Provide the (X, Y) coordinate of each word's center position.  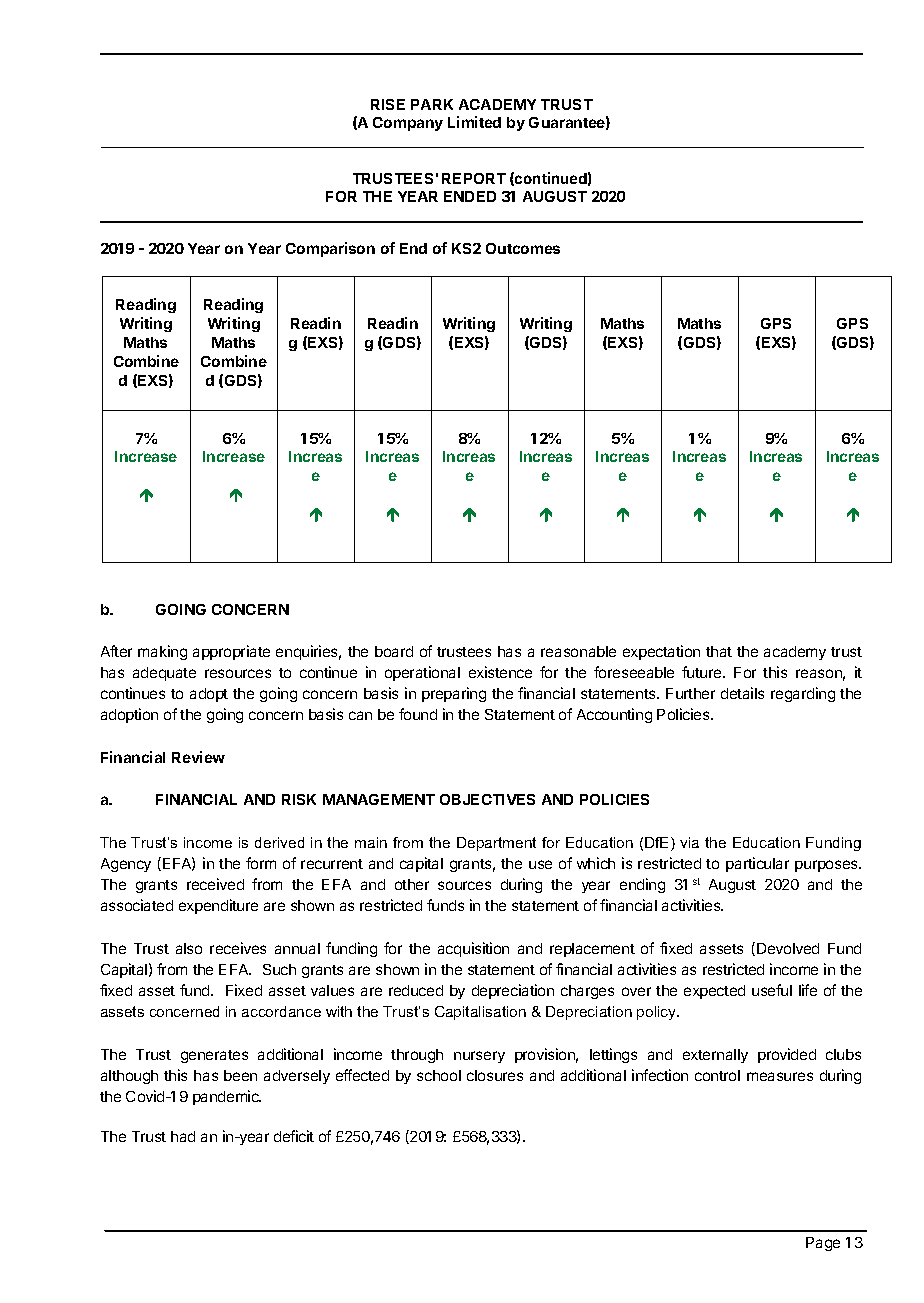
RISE (388, 104)
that (719, 651)
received (215, 884)
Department (496, 844)
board (394, 651)
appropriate (231, 652)
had (183, 1136)
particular (757, 864)
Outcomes (523, 248)
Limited (474, 122)
